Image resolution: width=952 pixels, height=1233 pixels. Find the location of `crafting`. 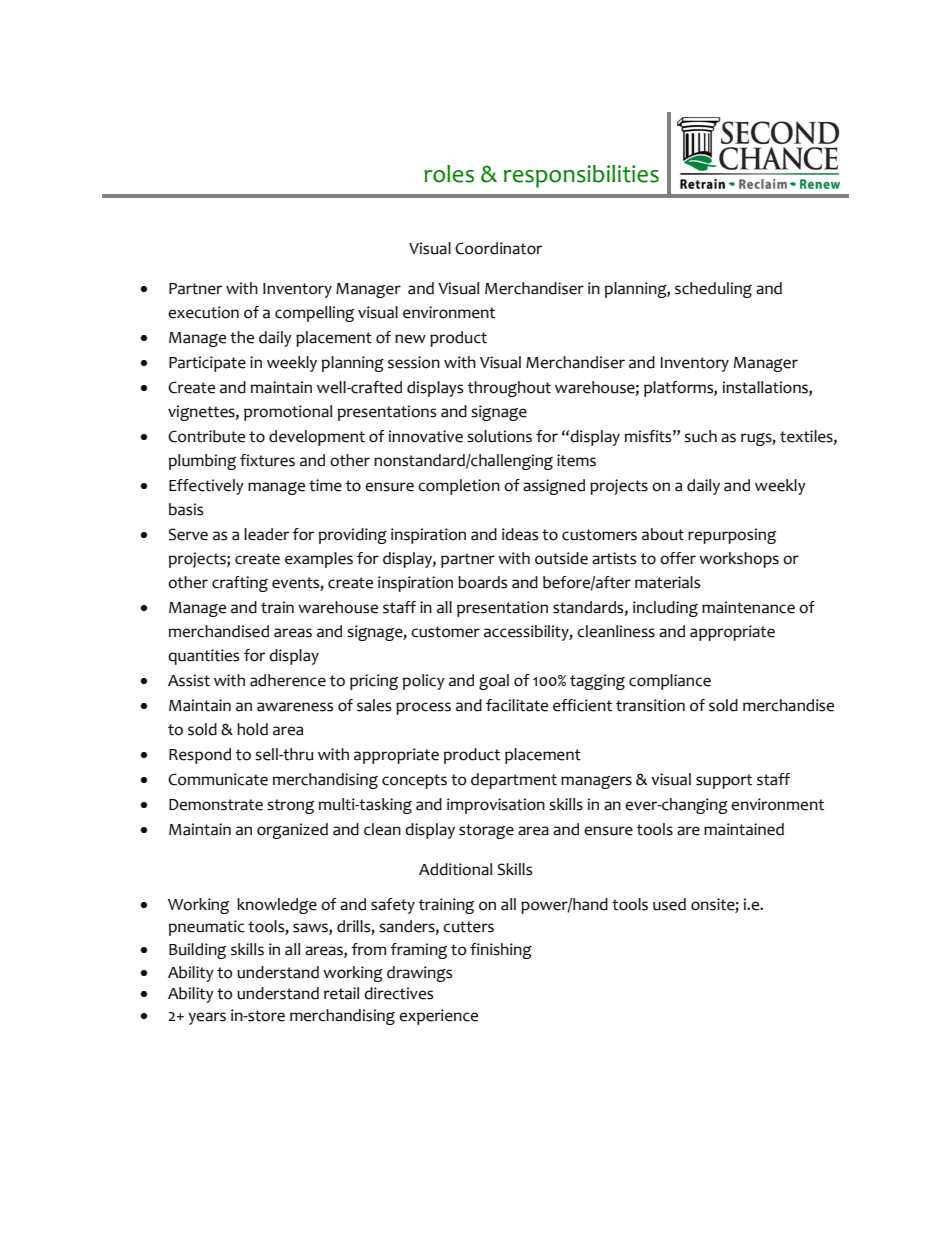

crafting is located at coordinates (240, 584).
